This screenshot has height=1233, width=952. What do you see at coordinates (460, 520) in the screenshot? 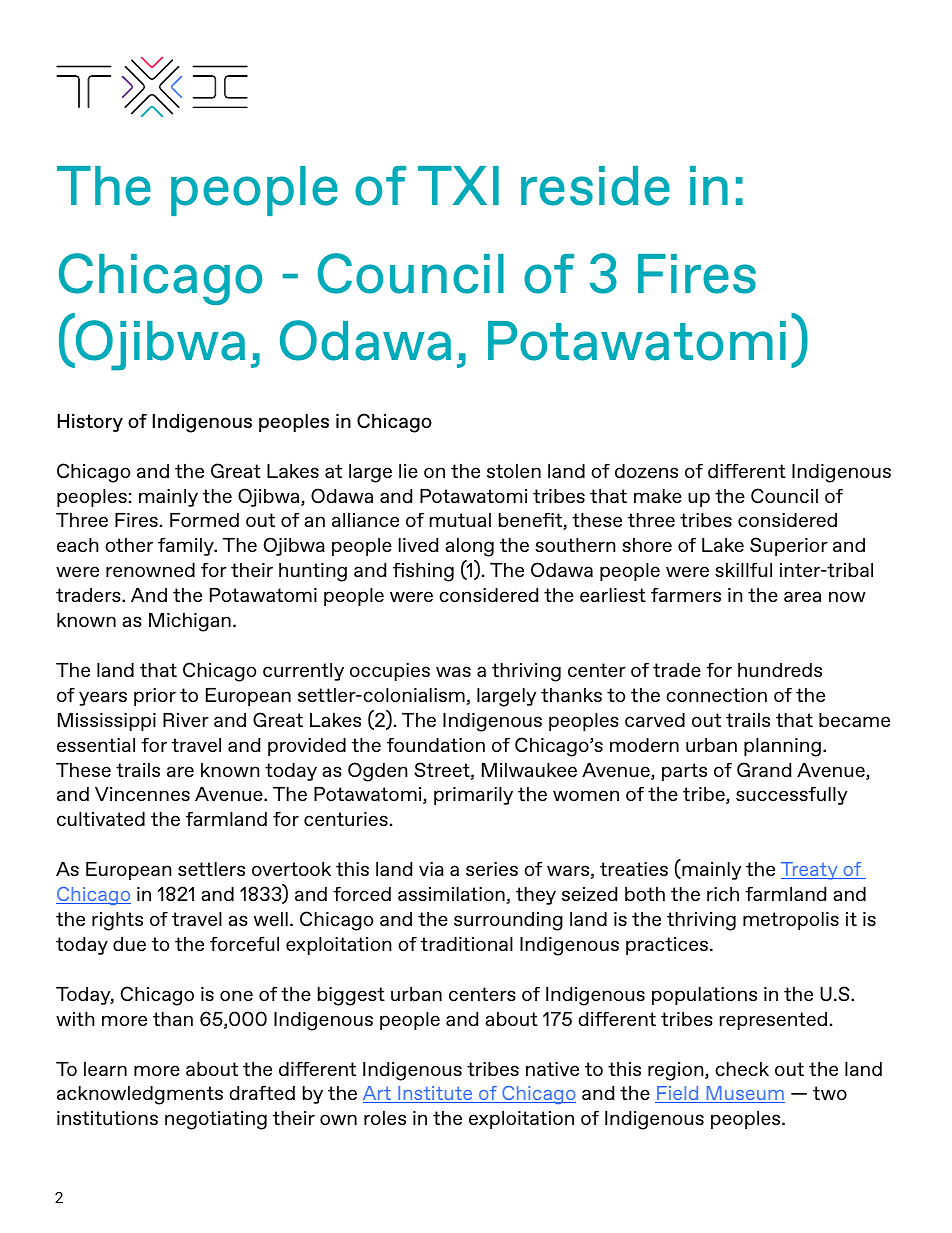
I see `mutual` at bounding box center [460, 520].
